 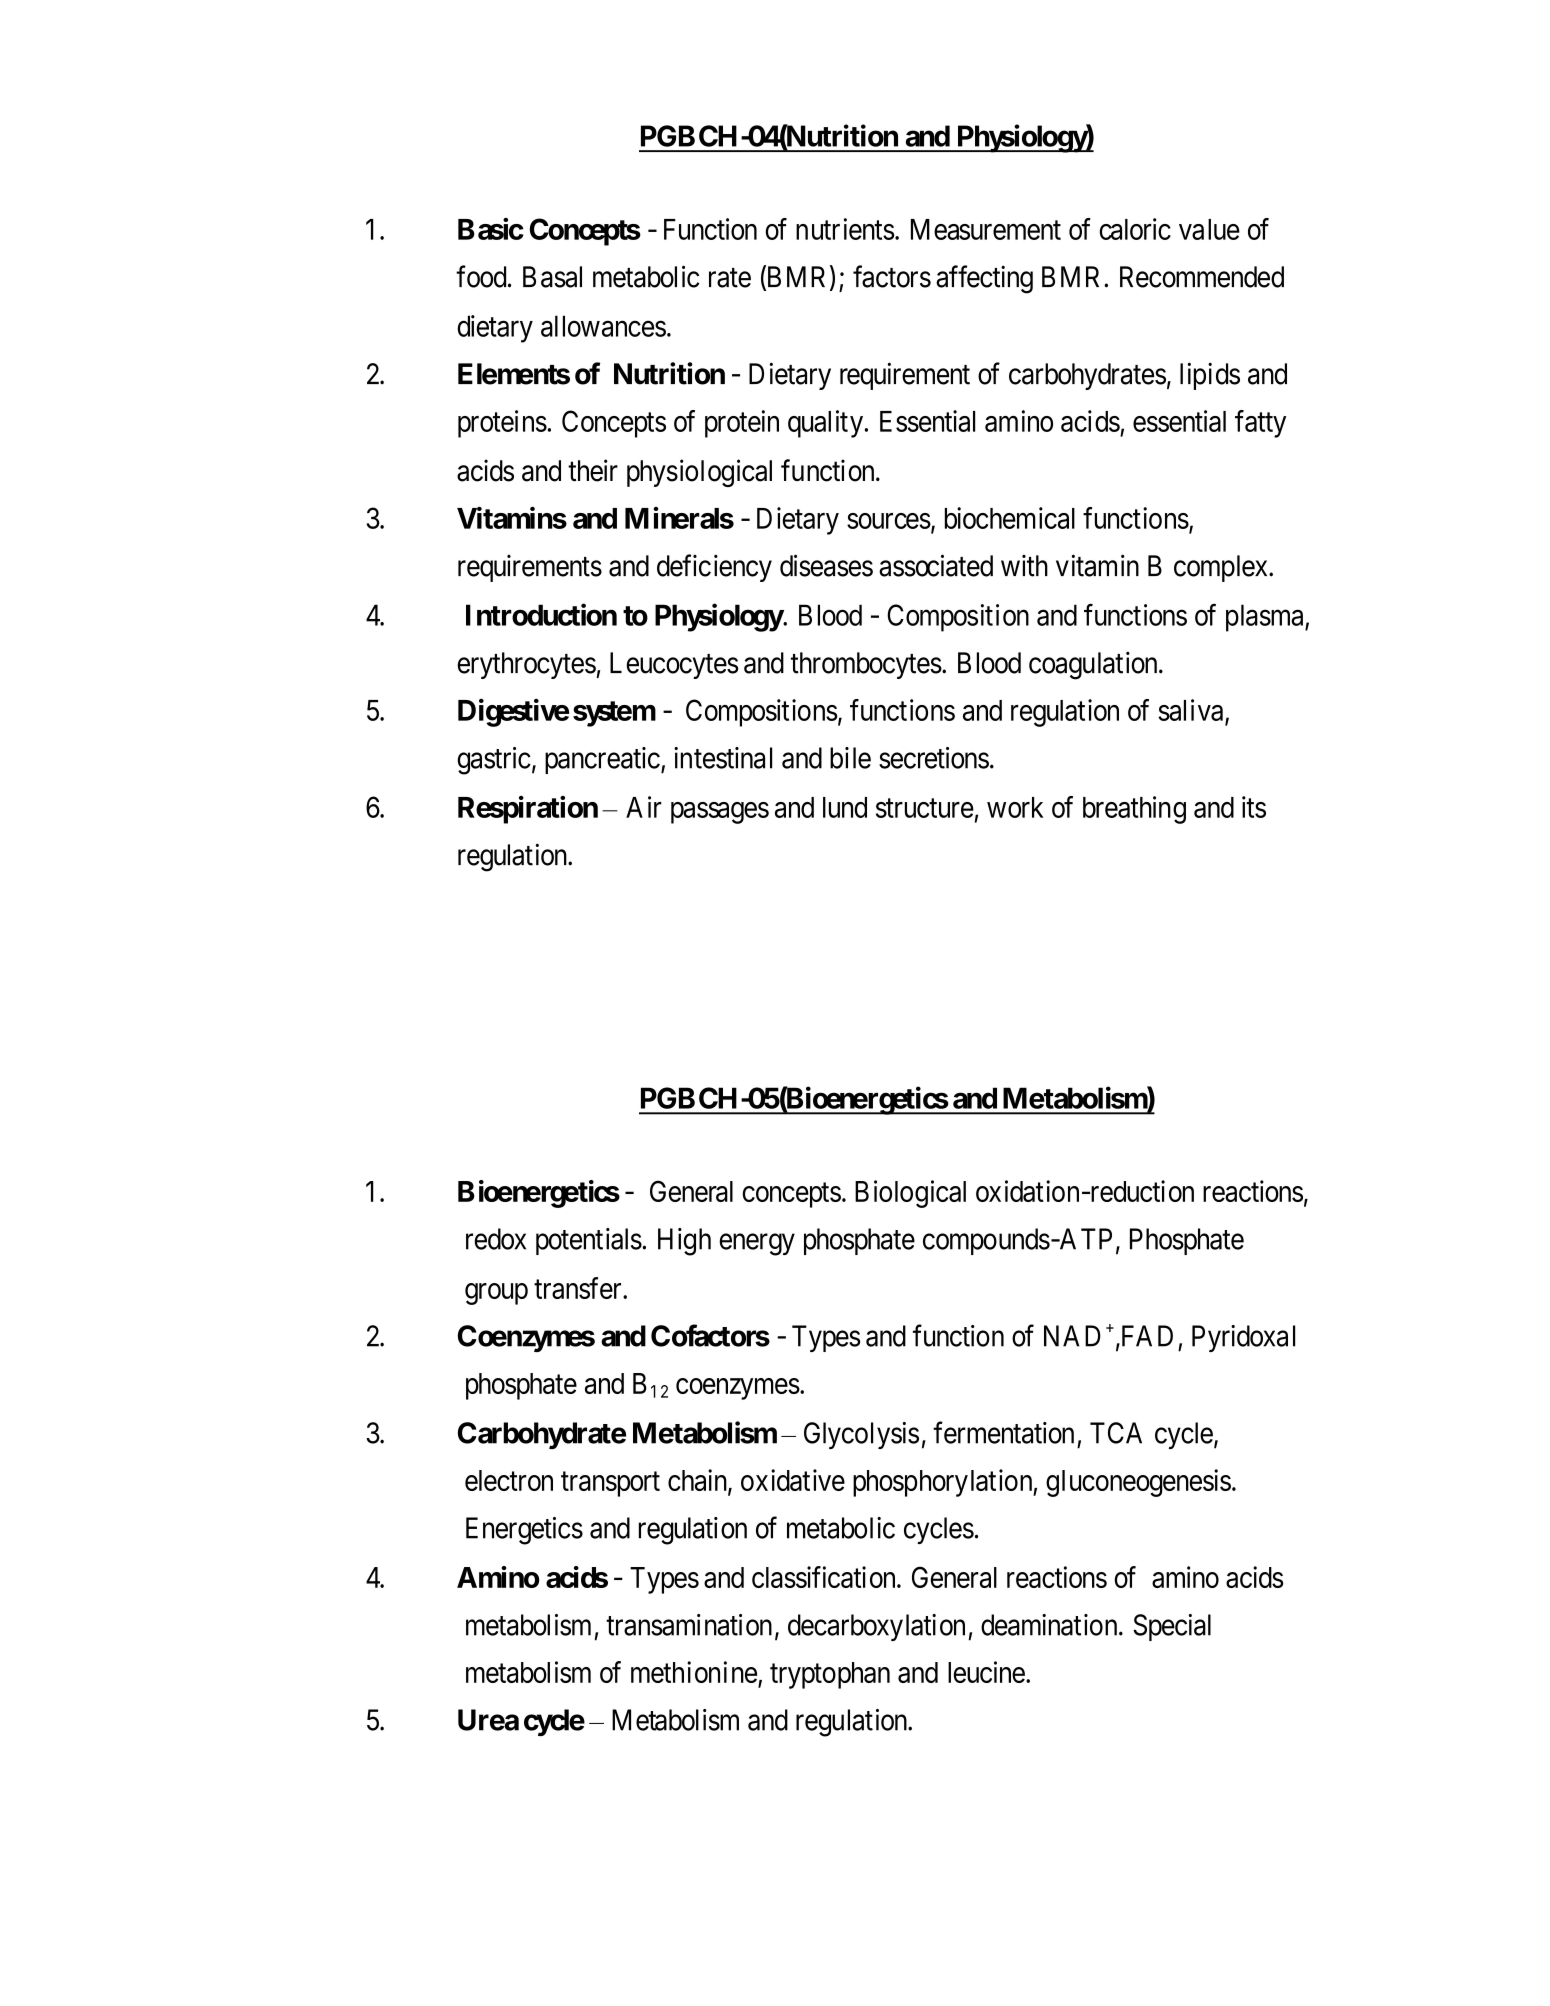 I want to click on breathing, so click(x=1134, y=810).
